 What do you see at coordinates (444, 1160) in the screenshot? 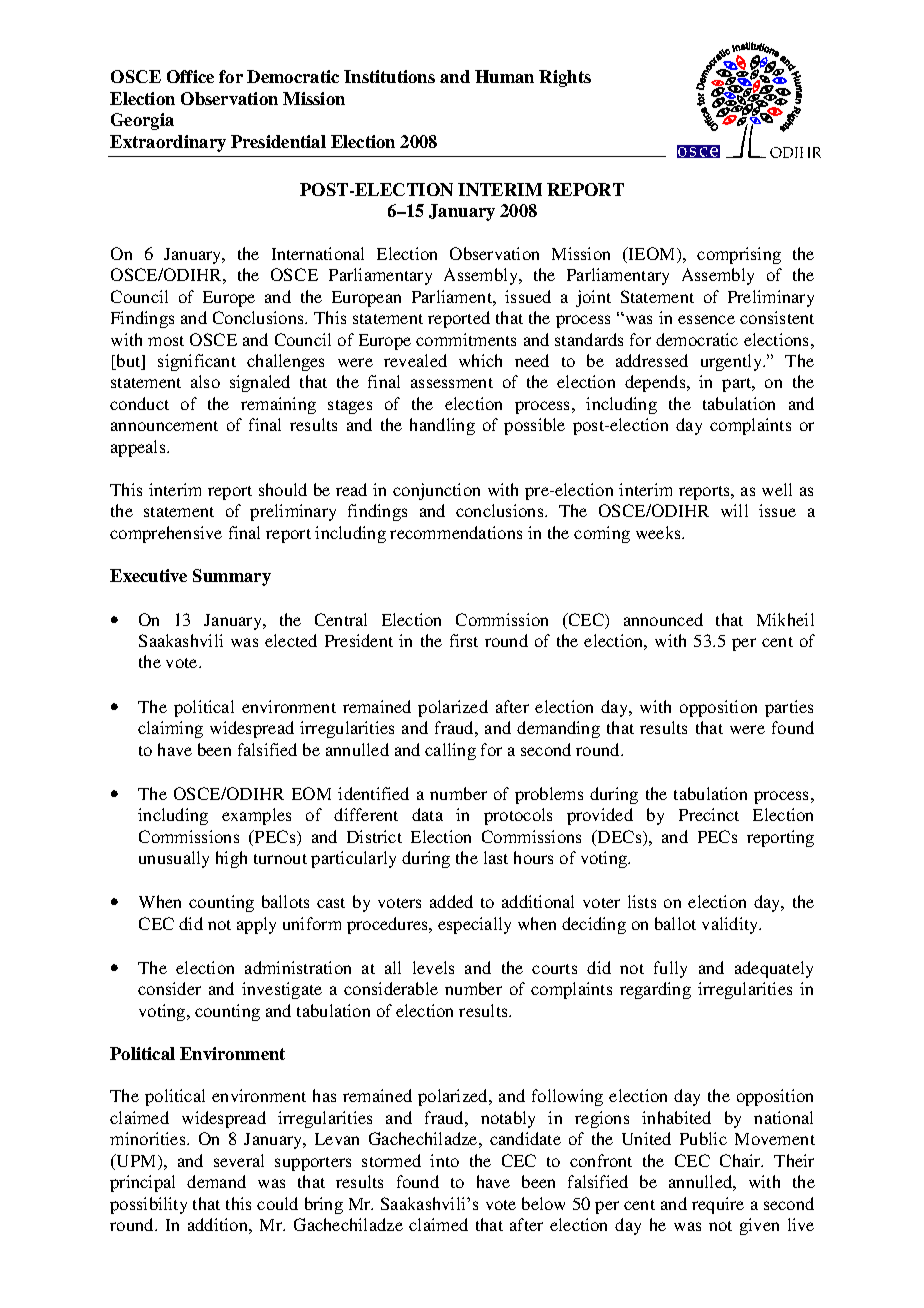
I see `into` at bounding box center [444, 1160].
